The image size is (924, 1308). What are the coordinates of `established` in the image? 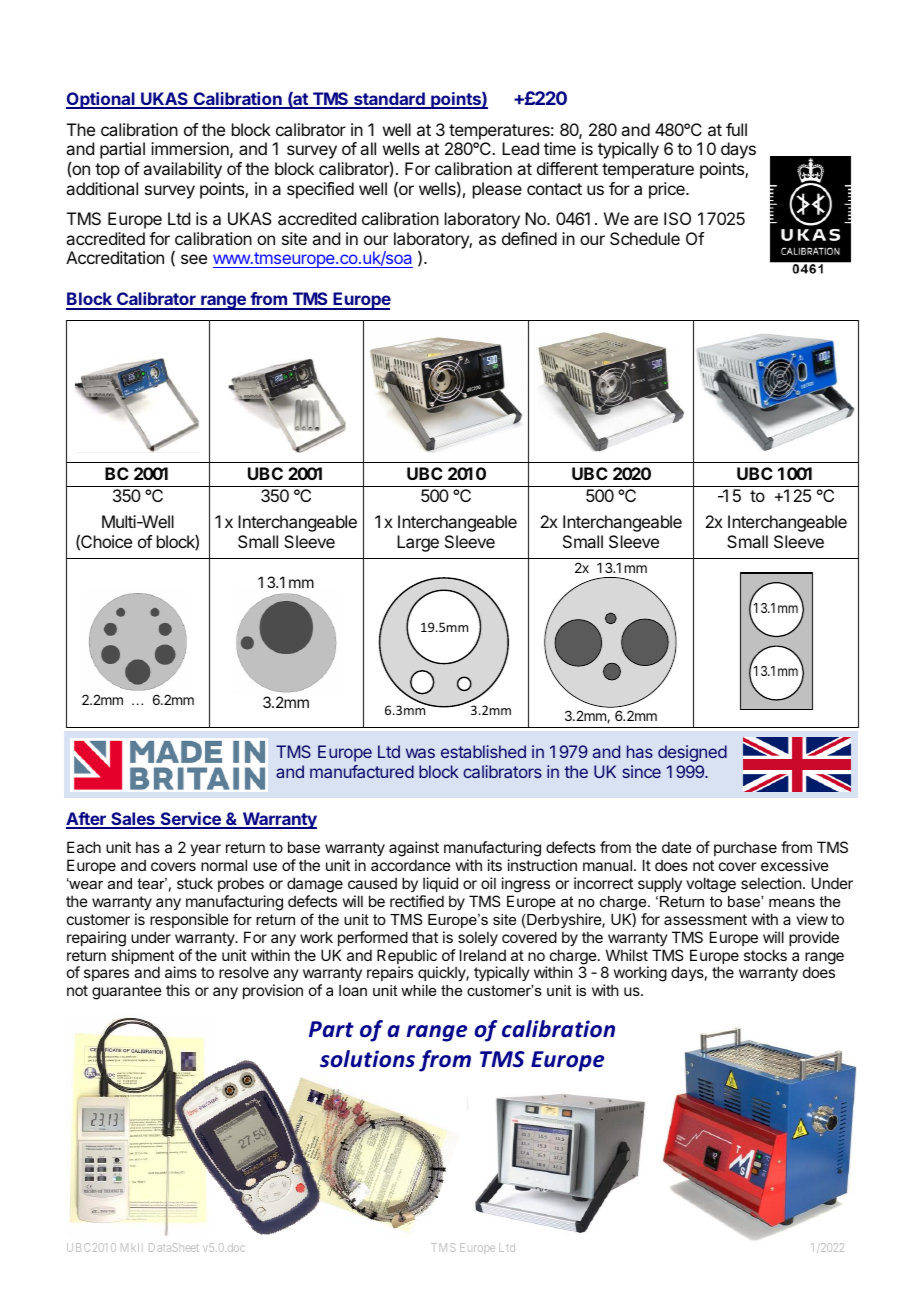 It's located at (483, 751).
